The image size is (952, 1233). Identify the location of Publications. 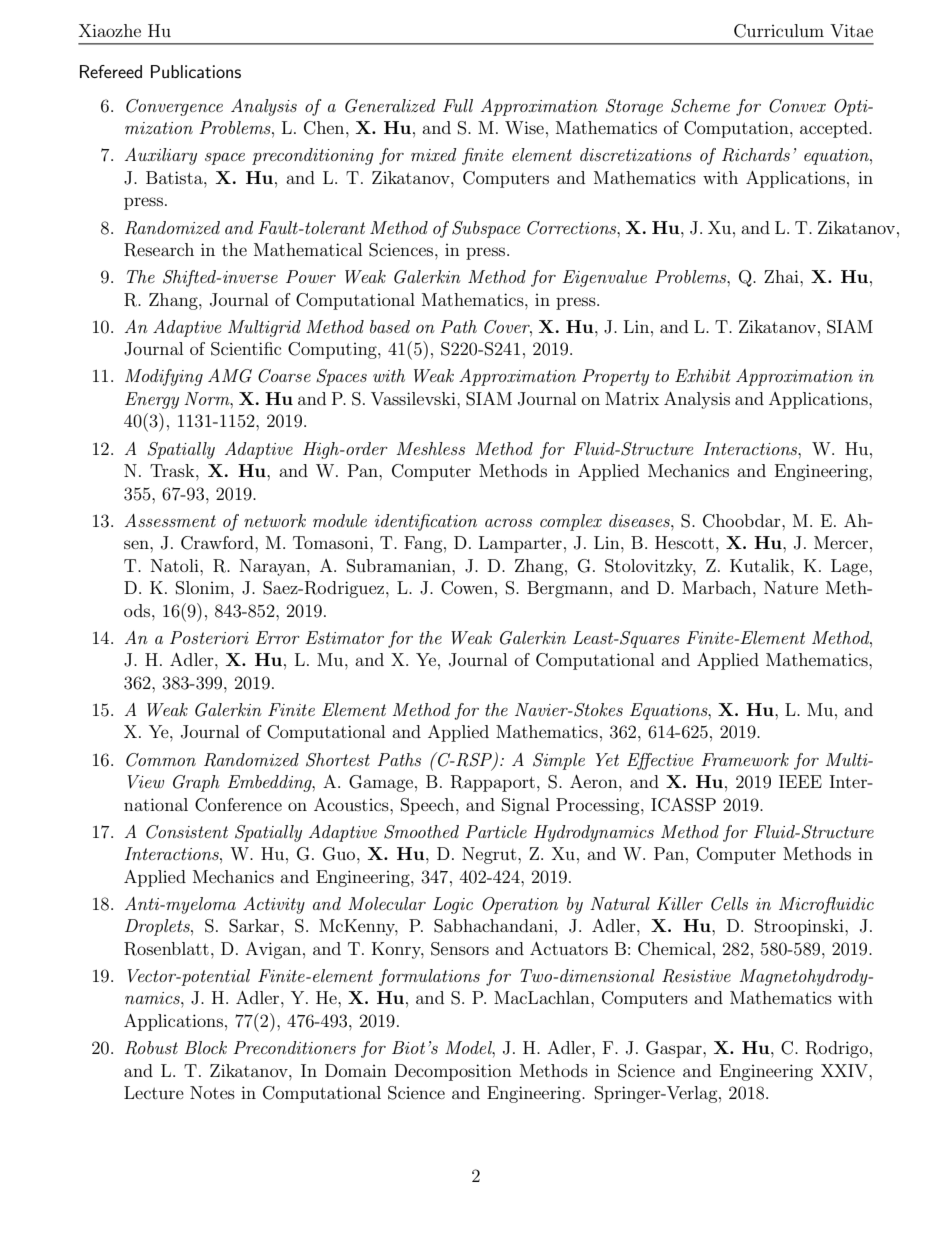
(196, 71).
